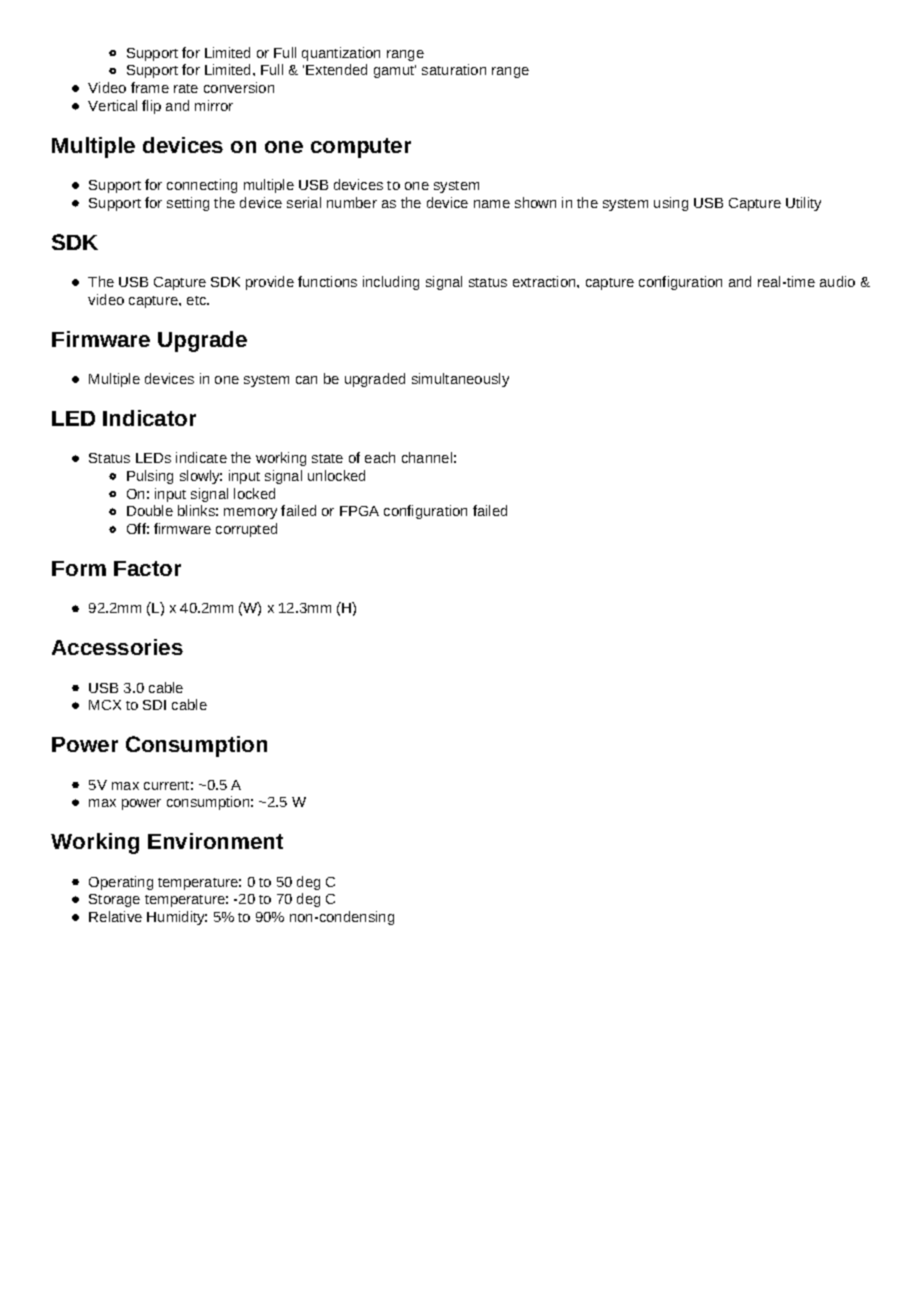 The image size is (924, 1308). What do you see at coordinates (460, 380) in the document?
I see `simultaneously` at bounding box center [460, 380].
